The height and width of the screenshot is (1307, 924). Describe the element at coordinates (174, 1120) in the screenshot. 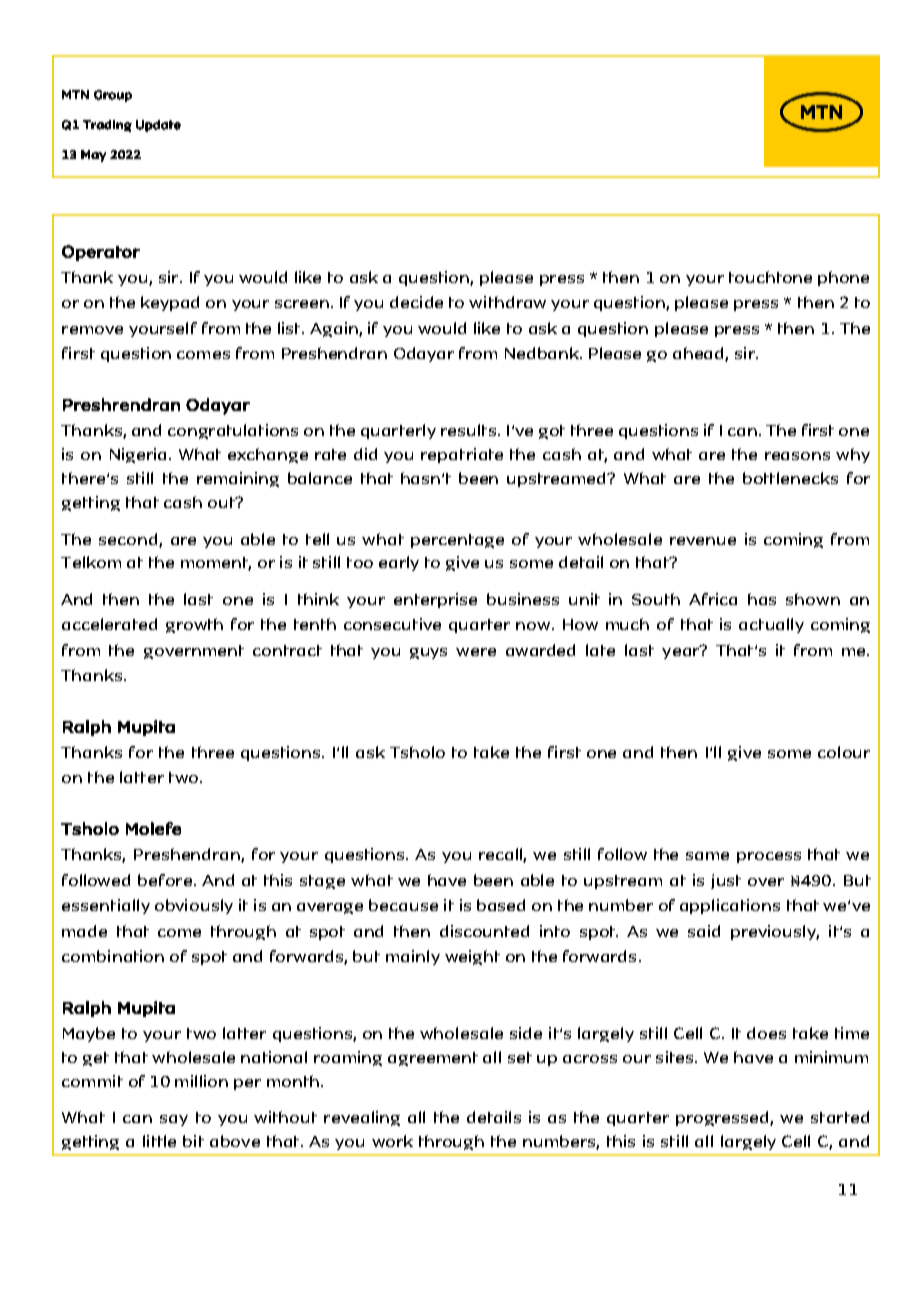

I see `say` at that location.
